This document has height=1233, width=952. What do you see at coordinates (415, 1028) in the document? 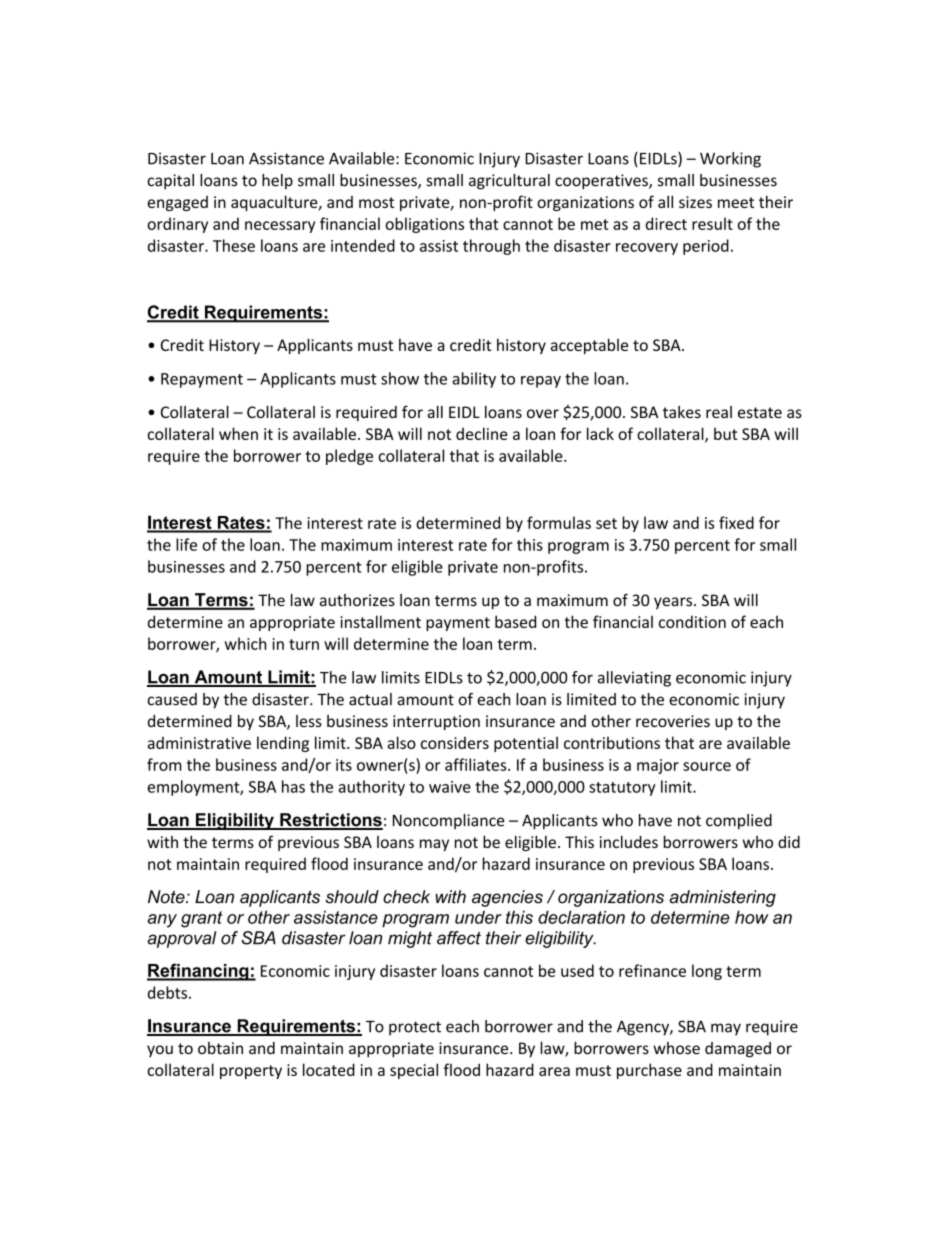
I see `protect` at bounding box center [415, 1028].
